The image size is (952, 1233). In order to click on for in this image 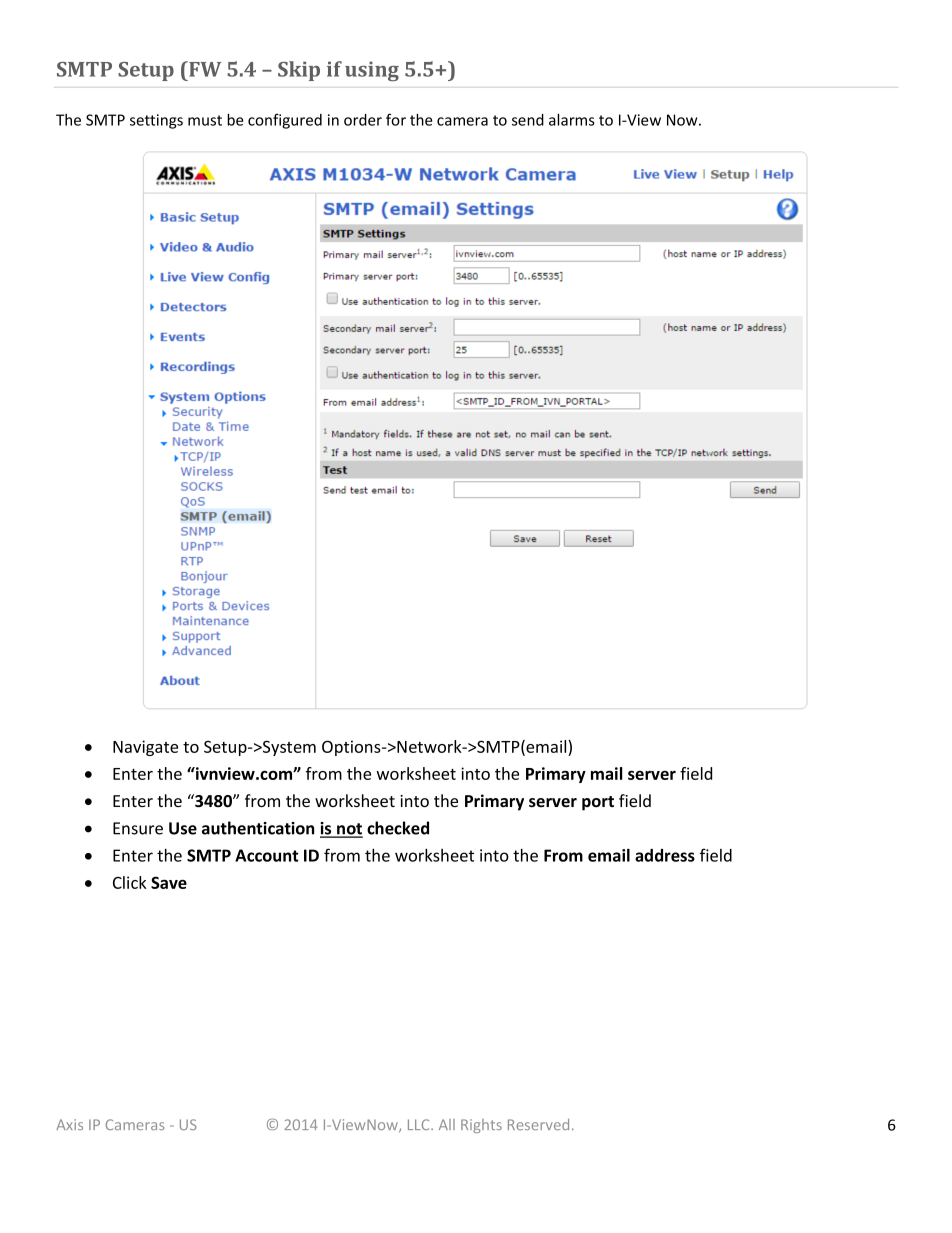, I will do `click(396, 119)`.
